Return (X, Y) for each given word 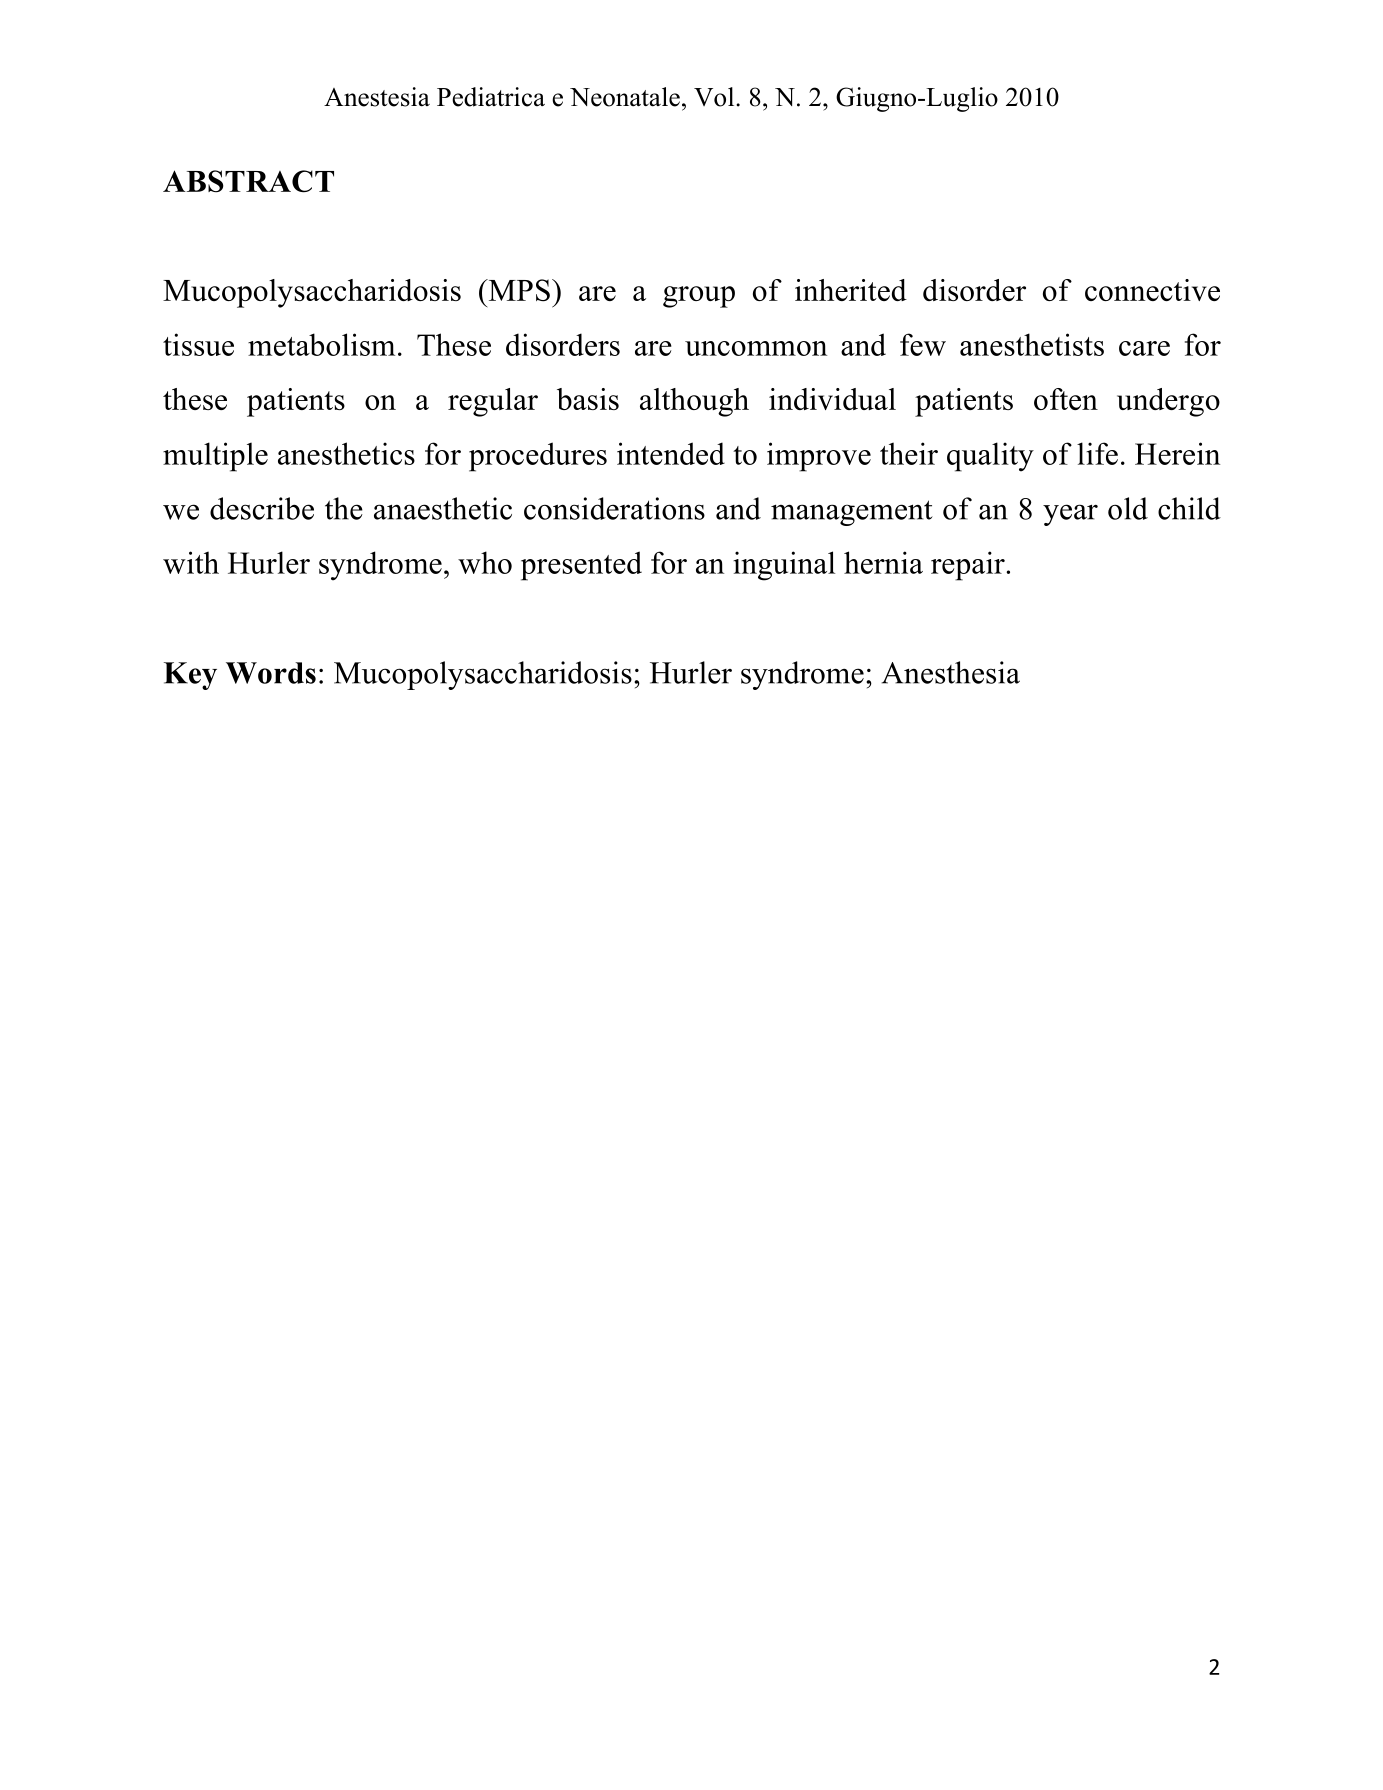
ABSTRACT (248, 181)
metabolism (321, 344)
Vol (715, 97)
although (694, 402)
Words (271, 673)
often (1066, 399)
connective (1152, 290)
